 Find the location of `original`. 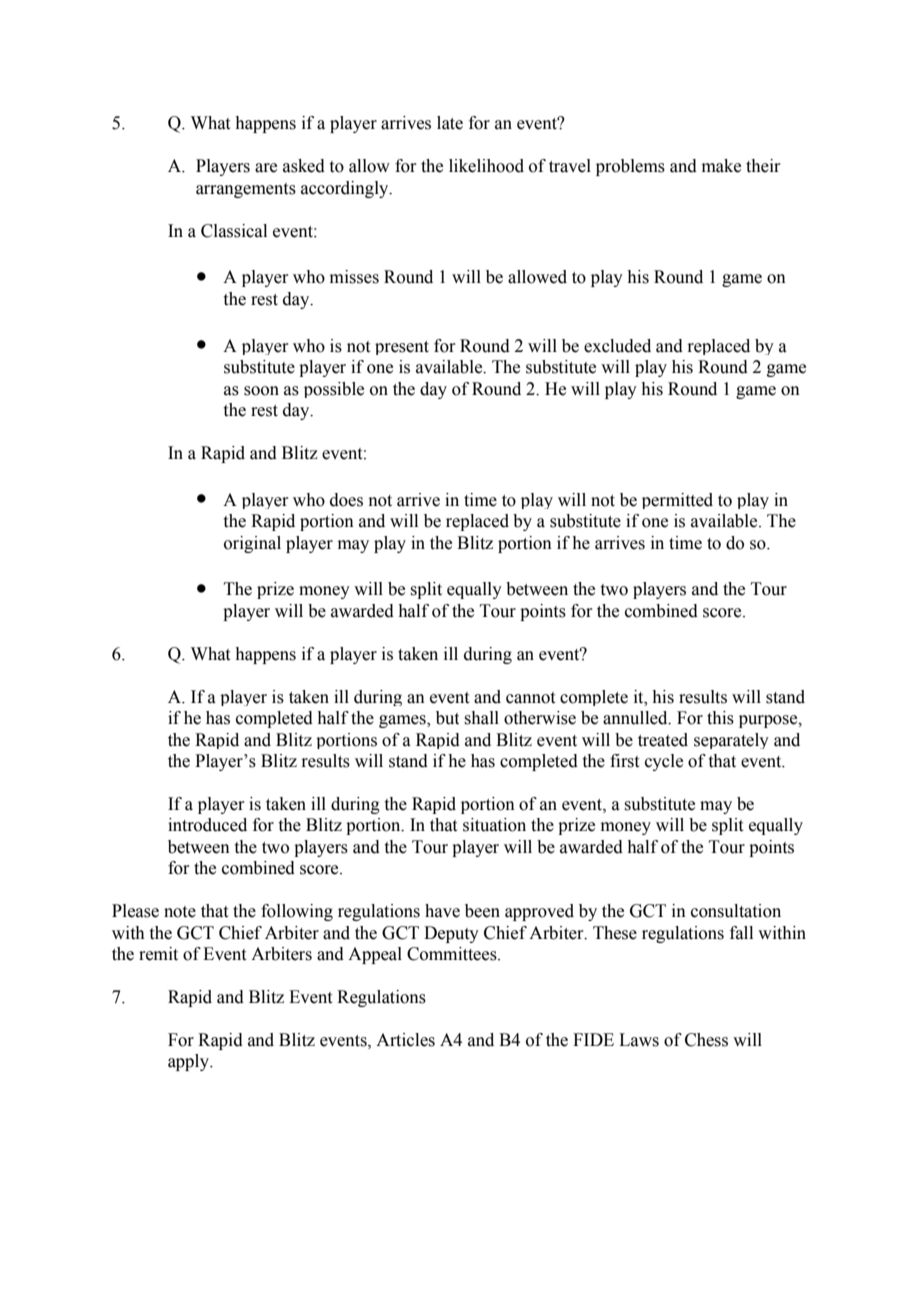

original is located at coordinates (252, 544).
